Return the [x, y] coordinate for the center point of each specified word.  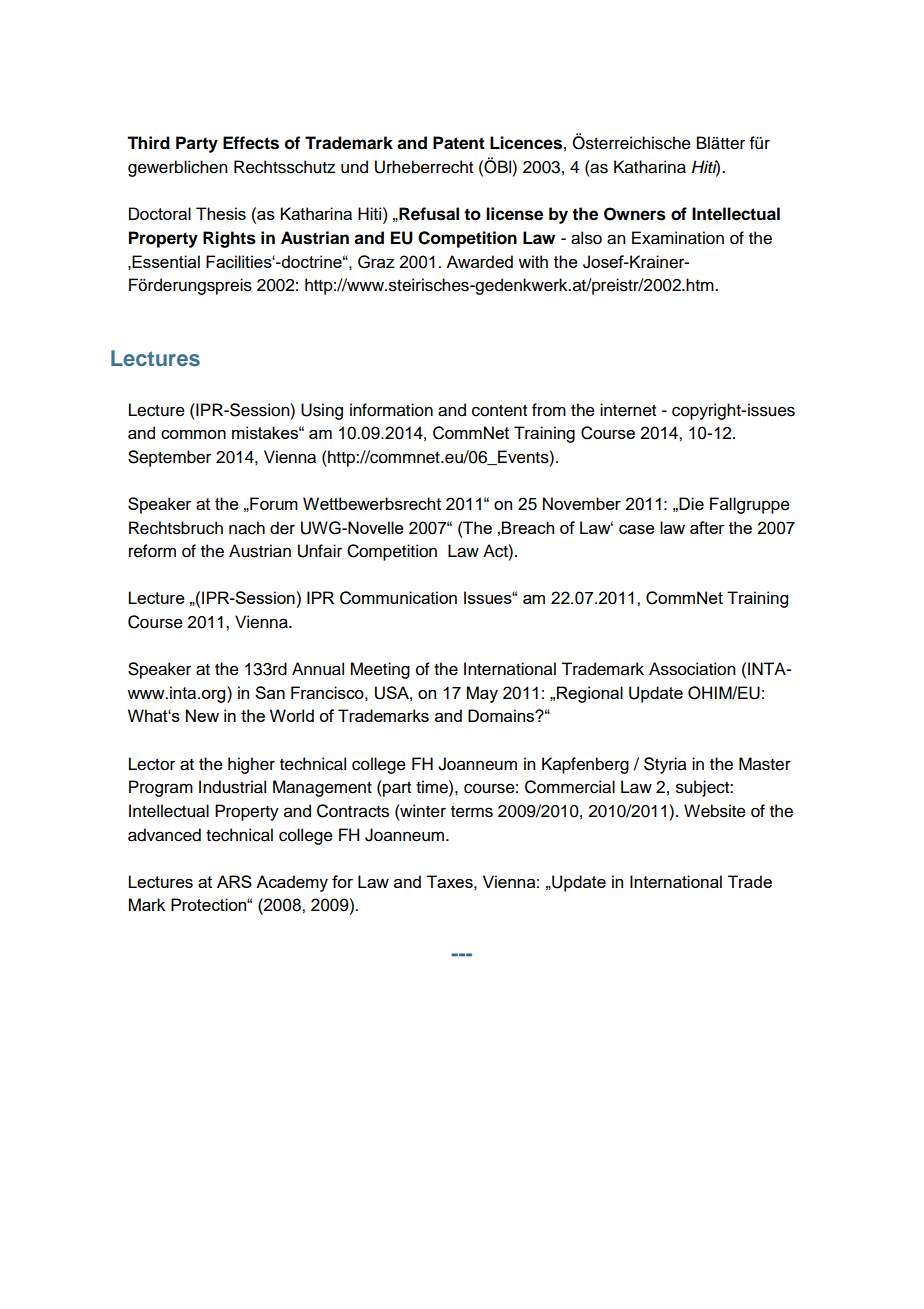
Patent [459, 143]
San [270, 692]
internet [628, 410]
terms [472, 812]
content [499, 411]
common [193, 434]
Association [692, 669]
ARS [234, 881]
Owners [635, 214]
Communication [398, 598]
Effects [251, 143]
